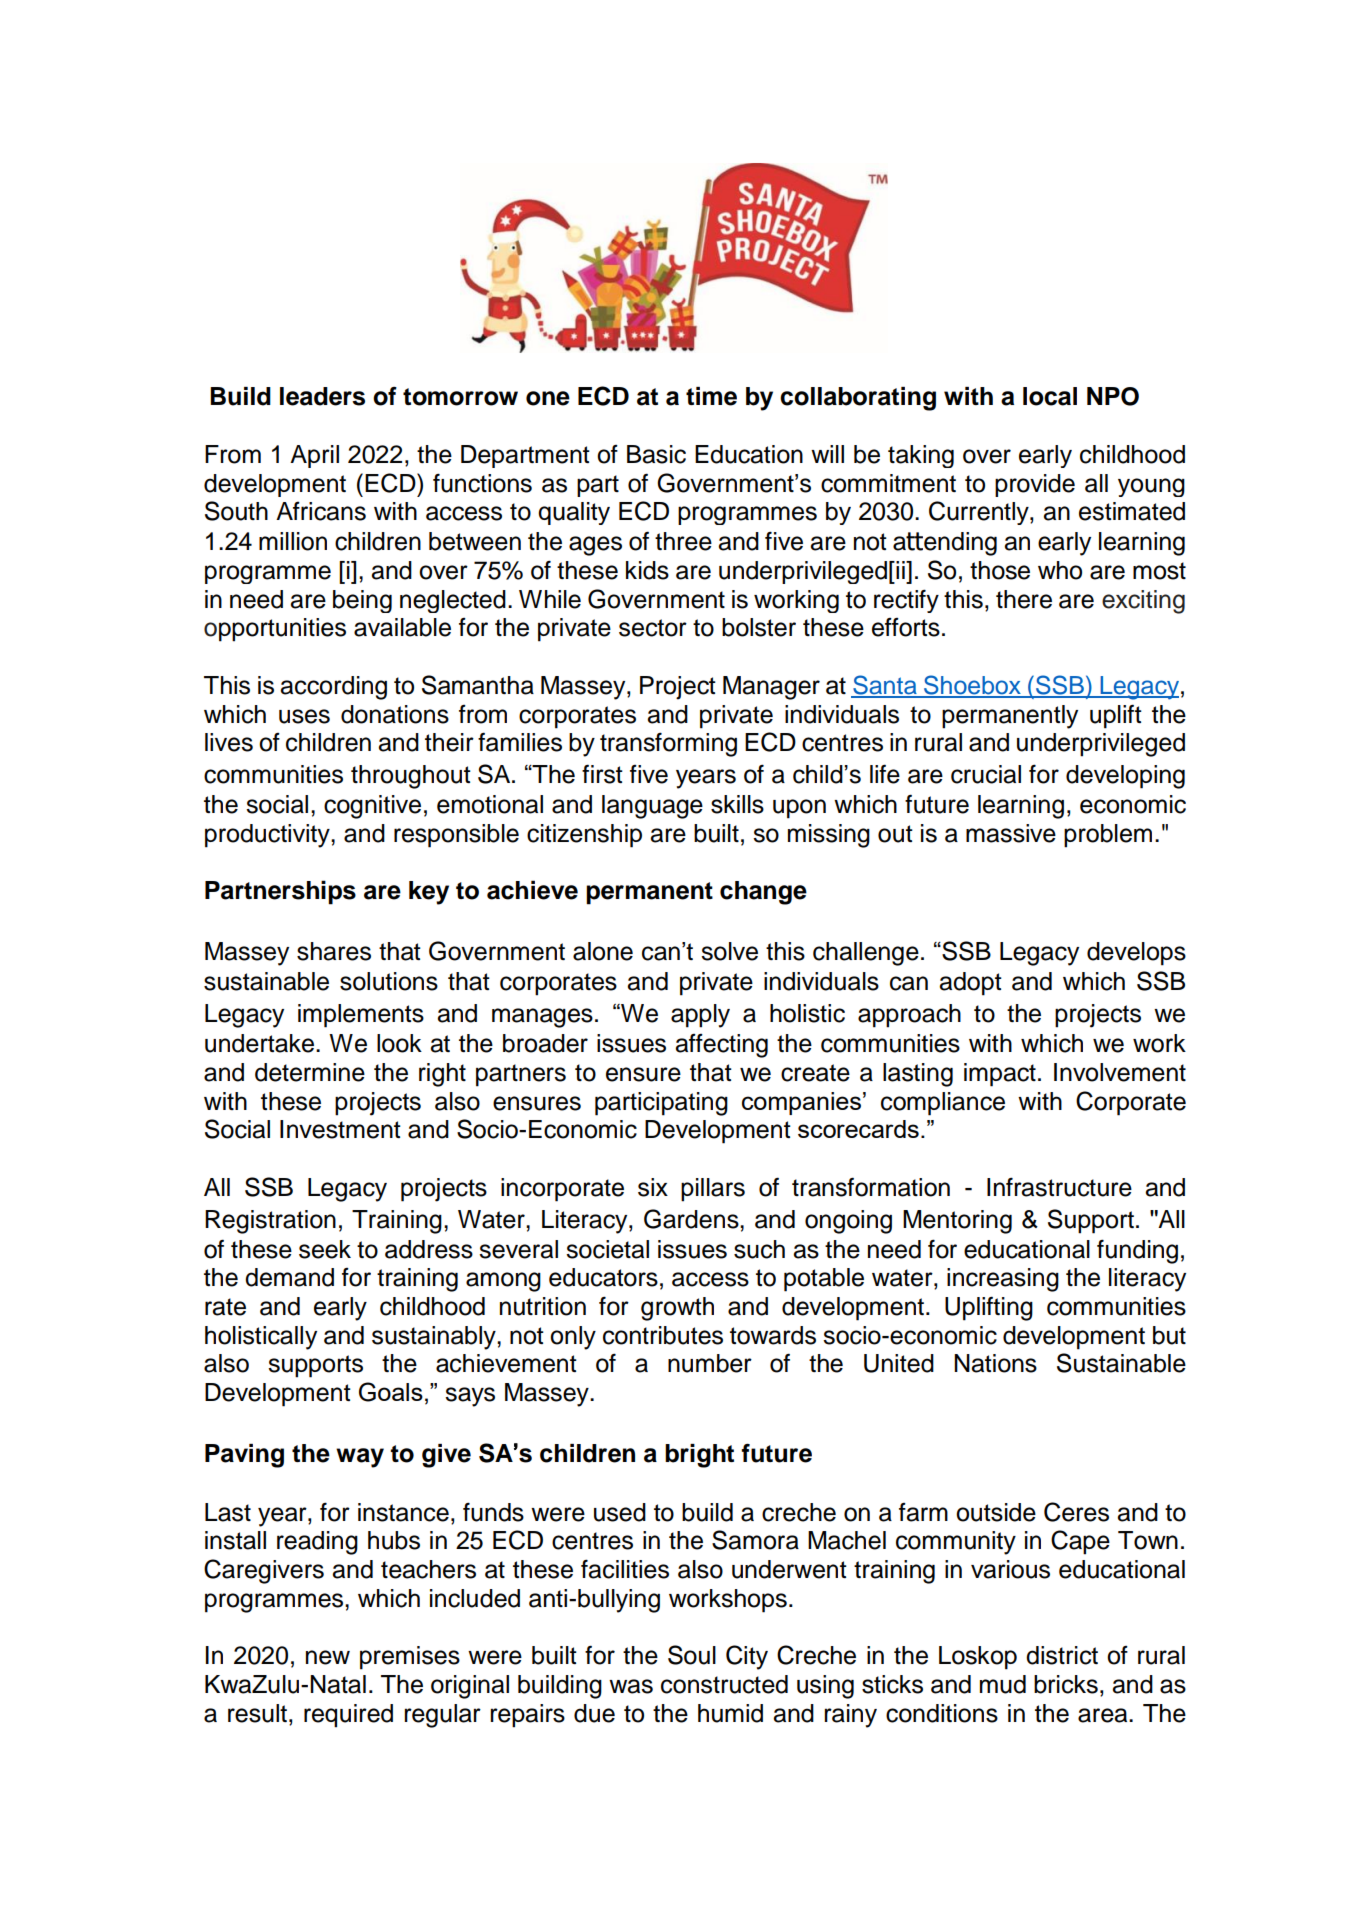 This page has width=1349, height=1909. Describe the element at coordinates (314, 456) in the page. I see `April` at that location.
